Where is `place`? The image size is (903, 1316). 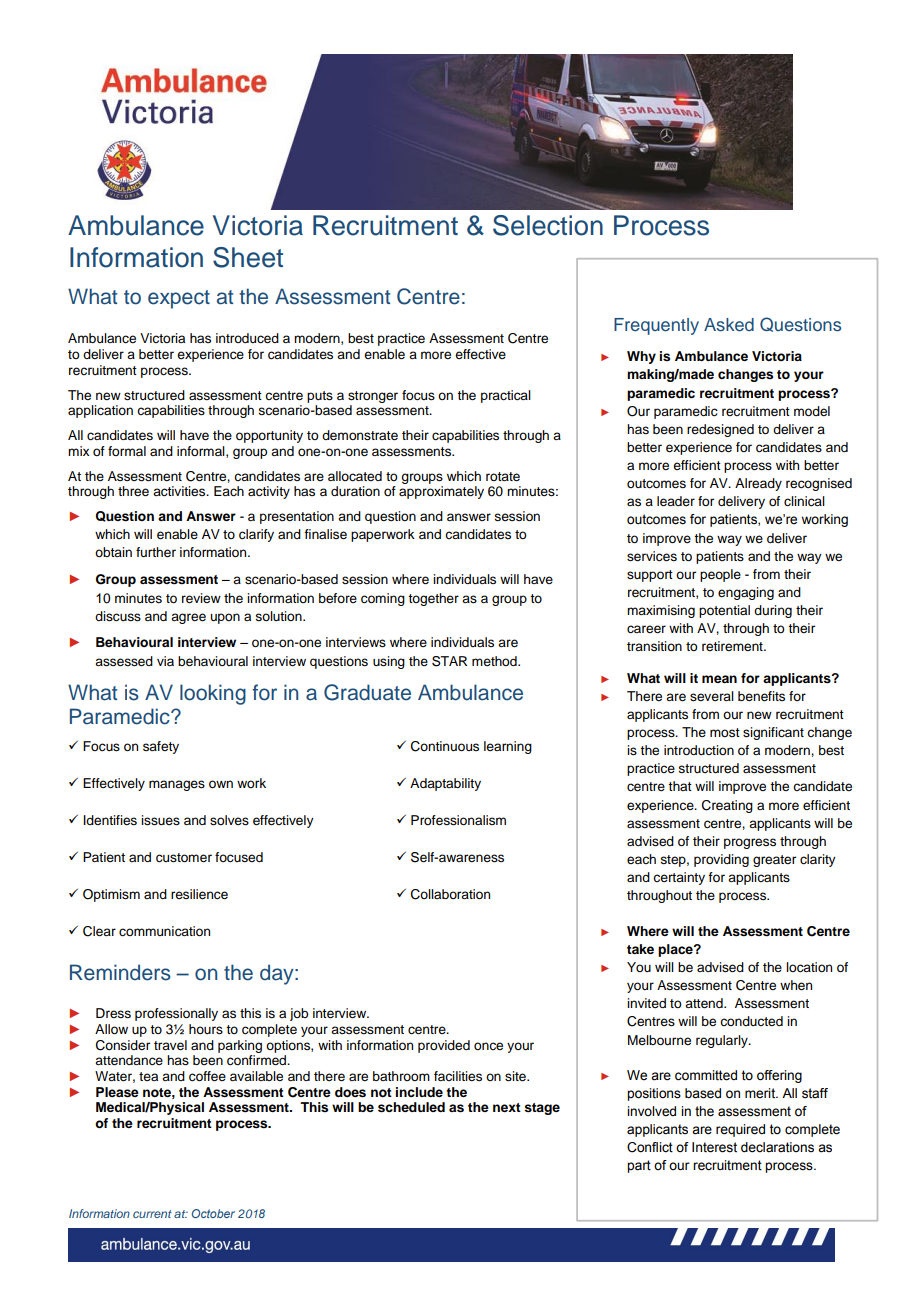 place is located at coordinates (676, 950).
